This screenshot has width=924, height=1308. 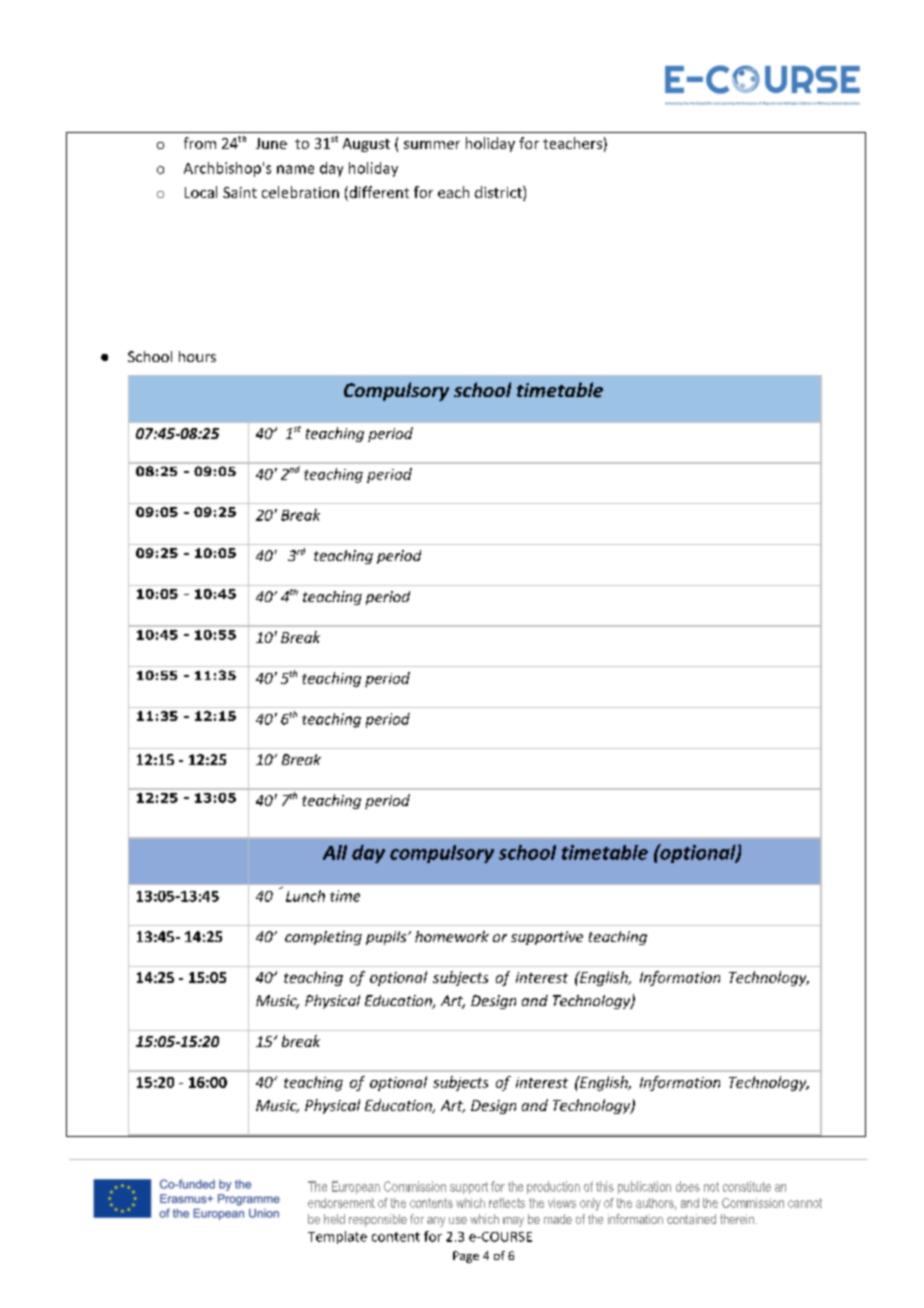 I want to click on name, so click(x=295, y=169).
